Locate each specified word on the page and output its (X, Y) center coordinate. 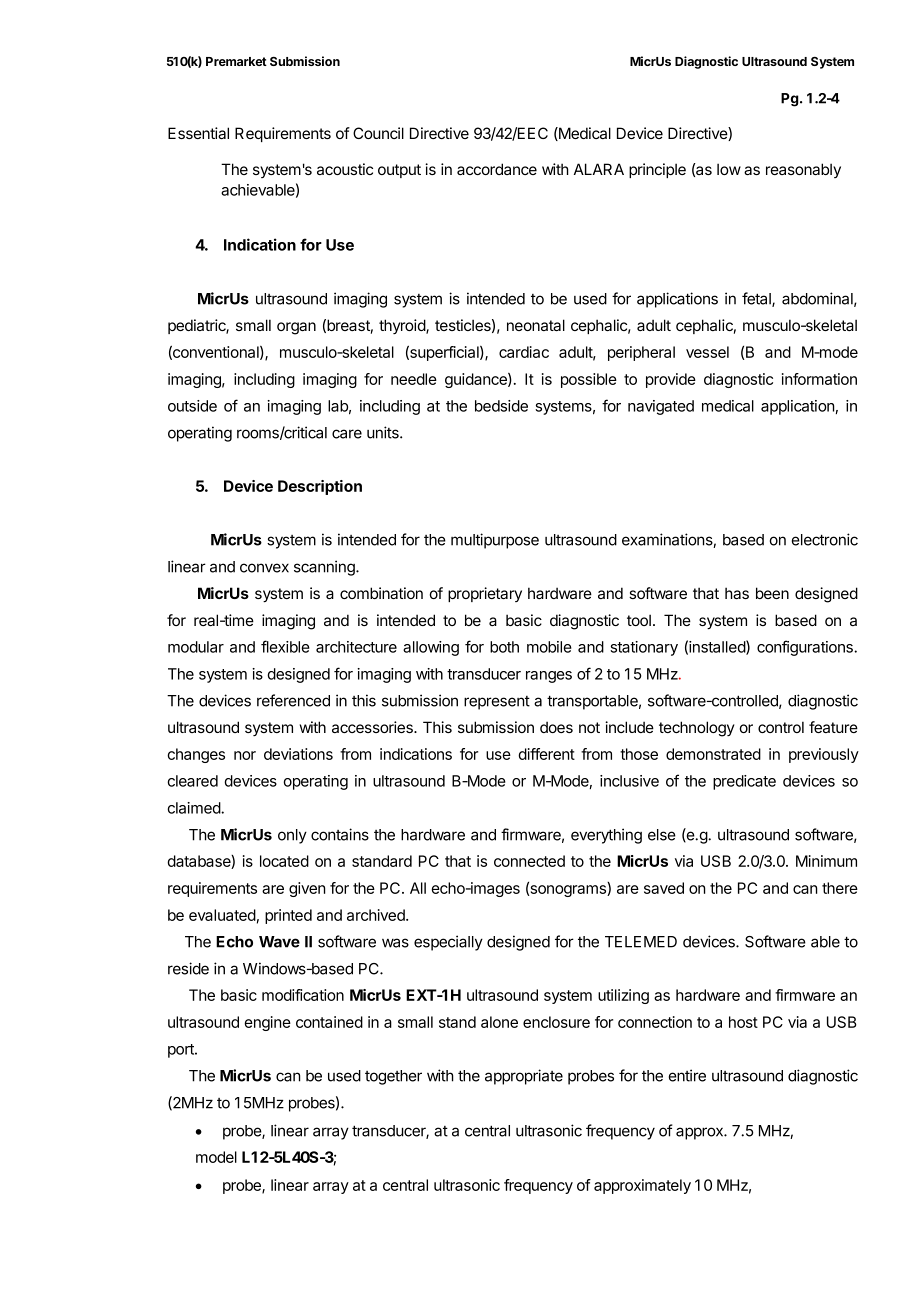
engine (267, 1023)
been (772, 593)
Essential (198, 133)
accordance (497, 169)
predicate (744, 782)
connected (529, 861)
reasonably (803, 170)
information (819, 379)
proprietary (485, 594)
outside (192, 406)
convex (264, 568)
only (292, 836)
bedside (501, 406)
